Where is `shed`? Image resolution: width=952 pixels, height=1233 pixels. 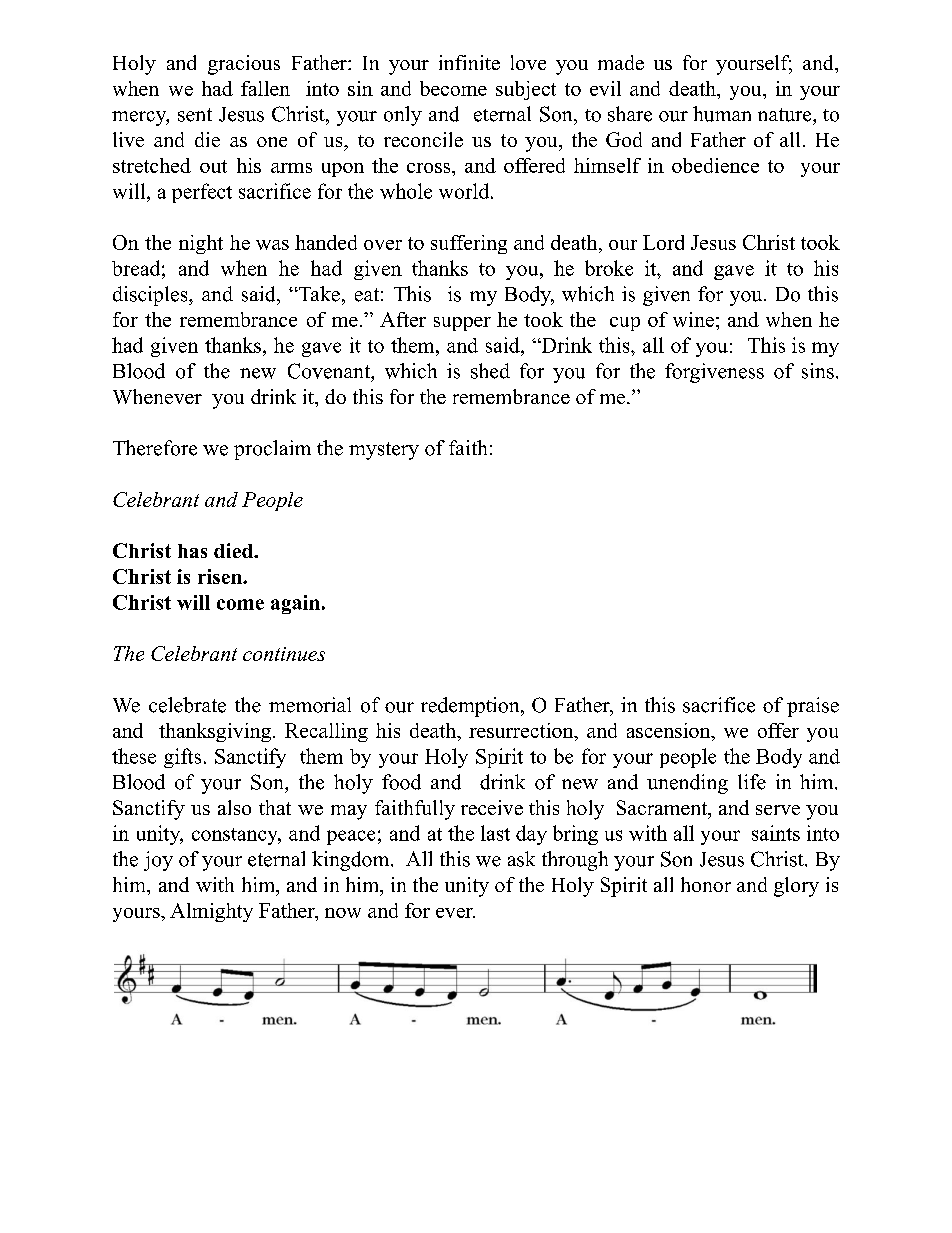 shed is located at coordinates (490, 371).
